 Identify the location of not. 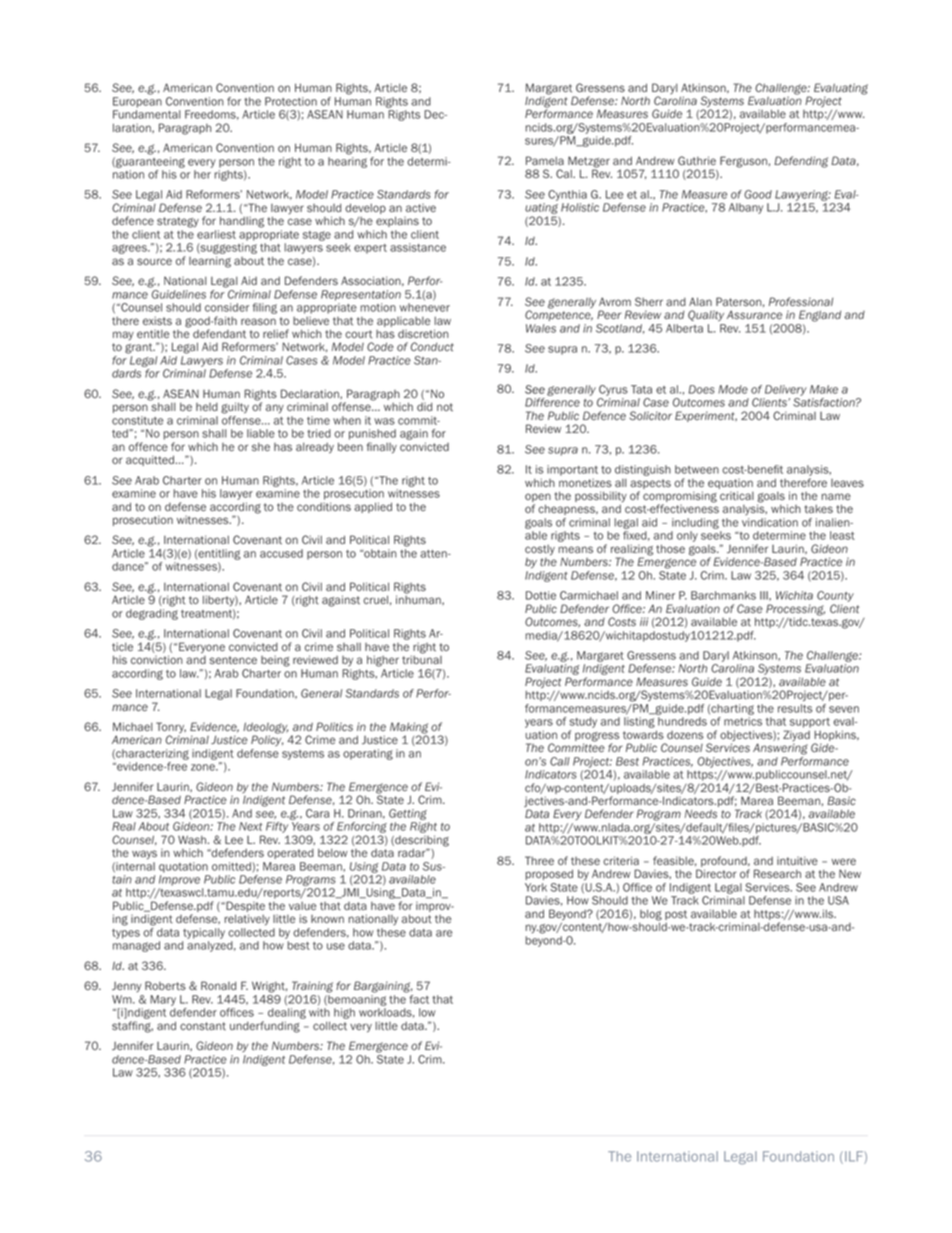
(445, 407).
